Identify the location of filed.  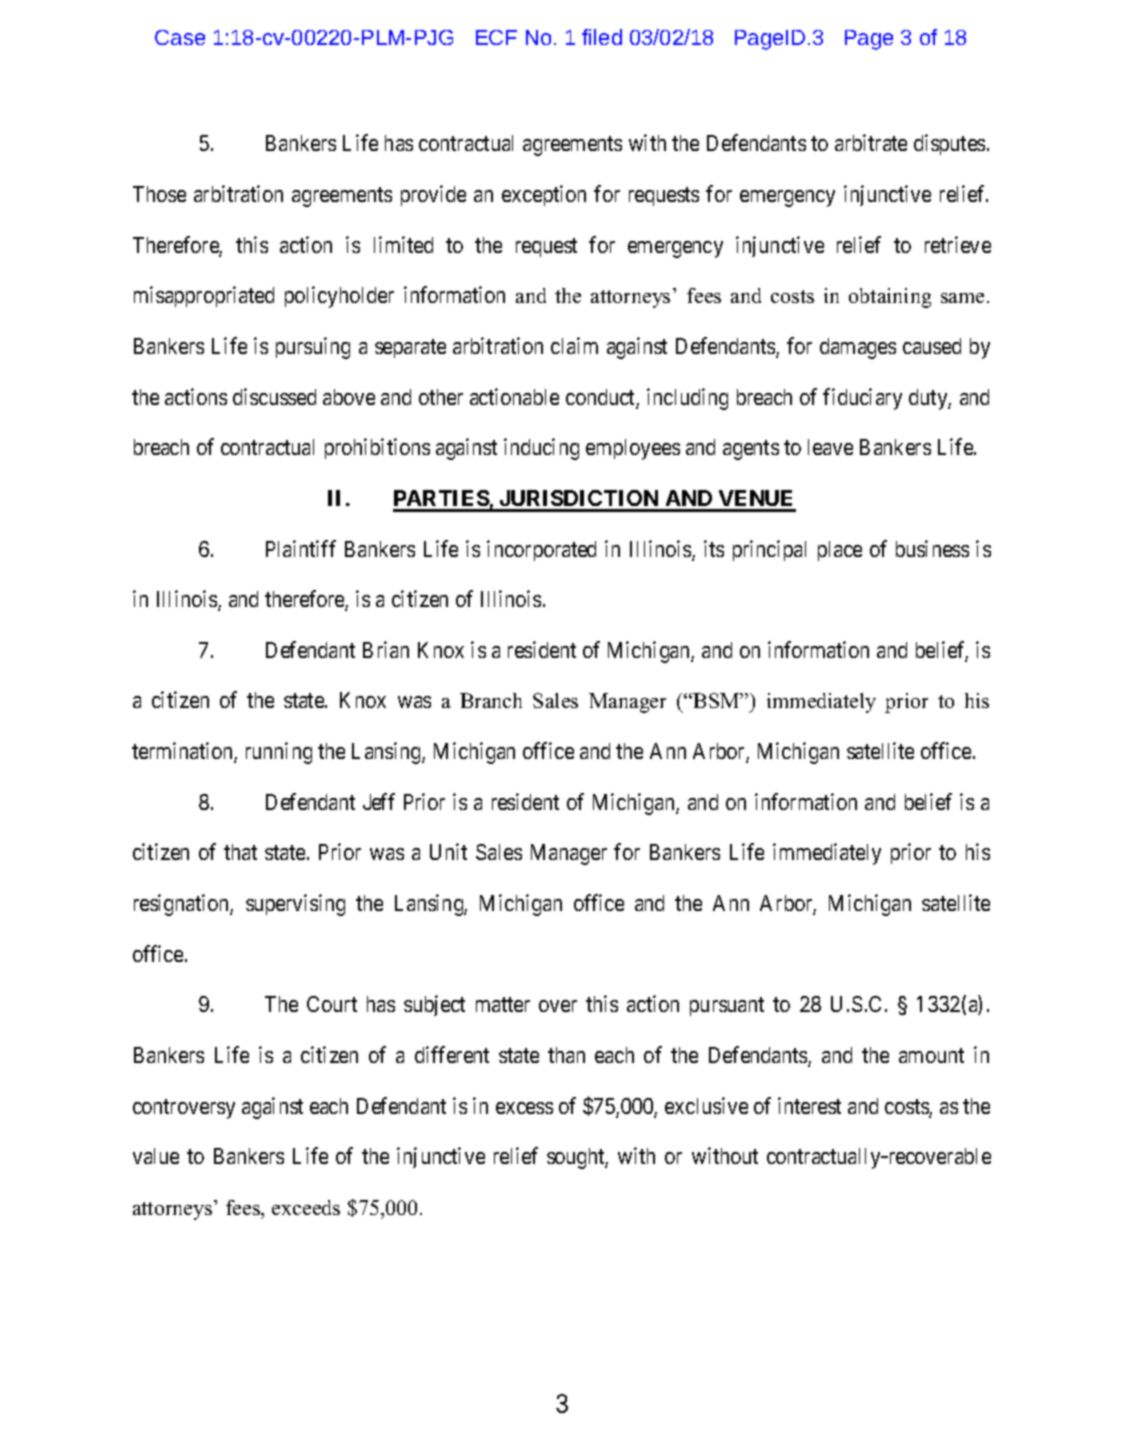
(602, 37).
